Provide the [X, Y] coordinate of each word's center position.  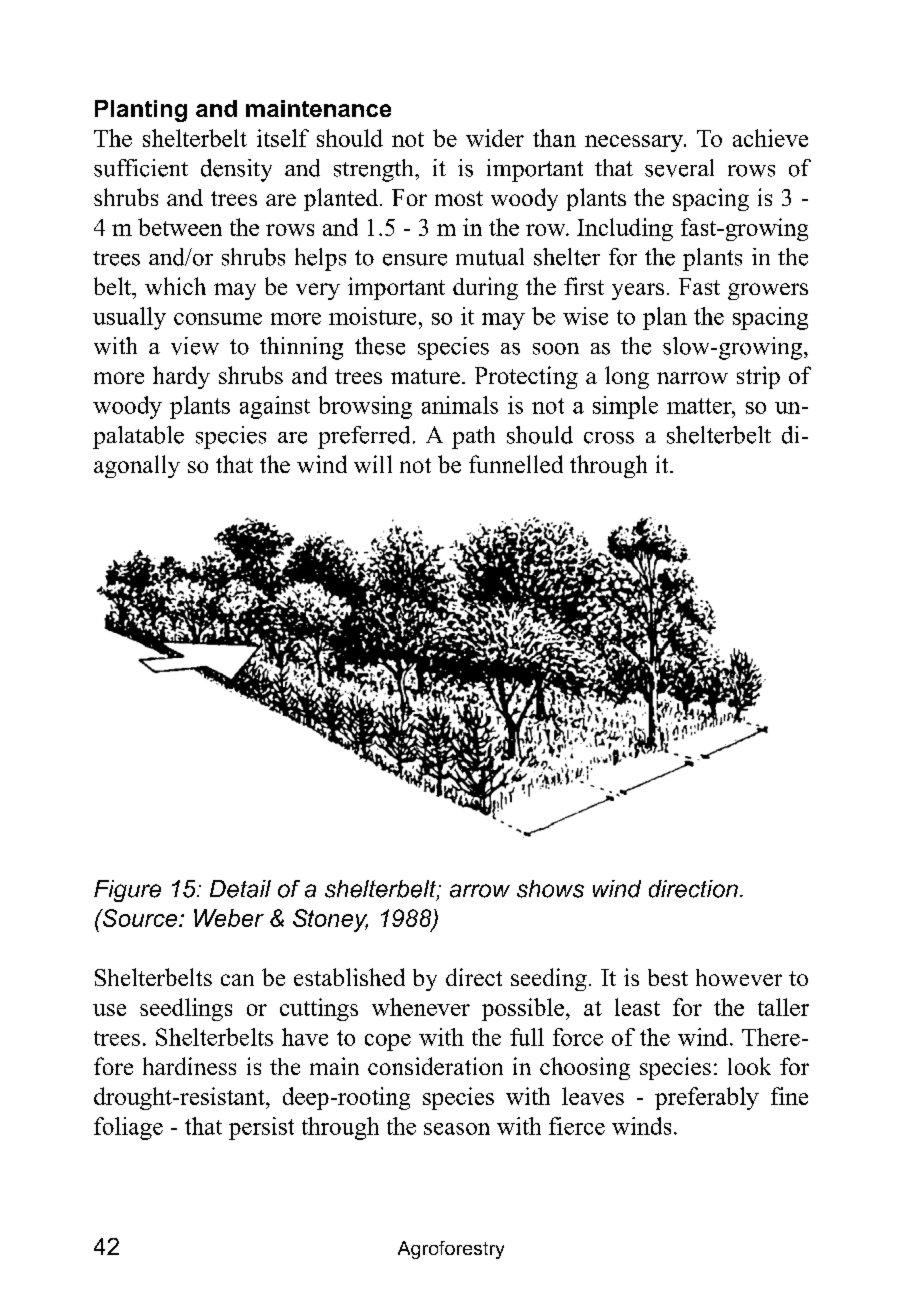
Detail [240, 889]
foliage [128, 1128]
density [236, 170]
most [459, 198]
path [473, 437]
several [679, 168]
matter [700, 406]
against [275, 407]
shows [550, 889]
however [739, 977]
